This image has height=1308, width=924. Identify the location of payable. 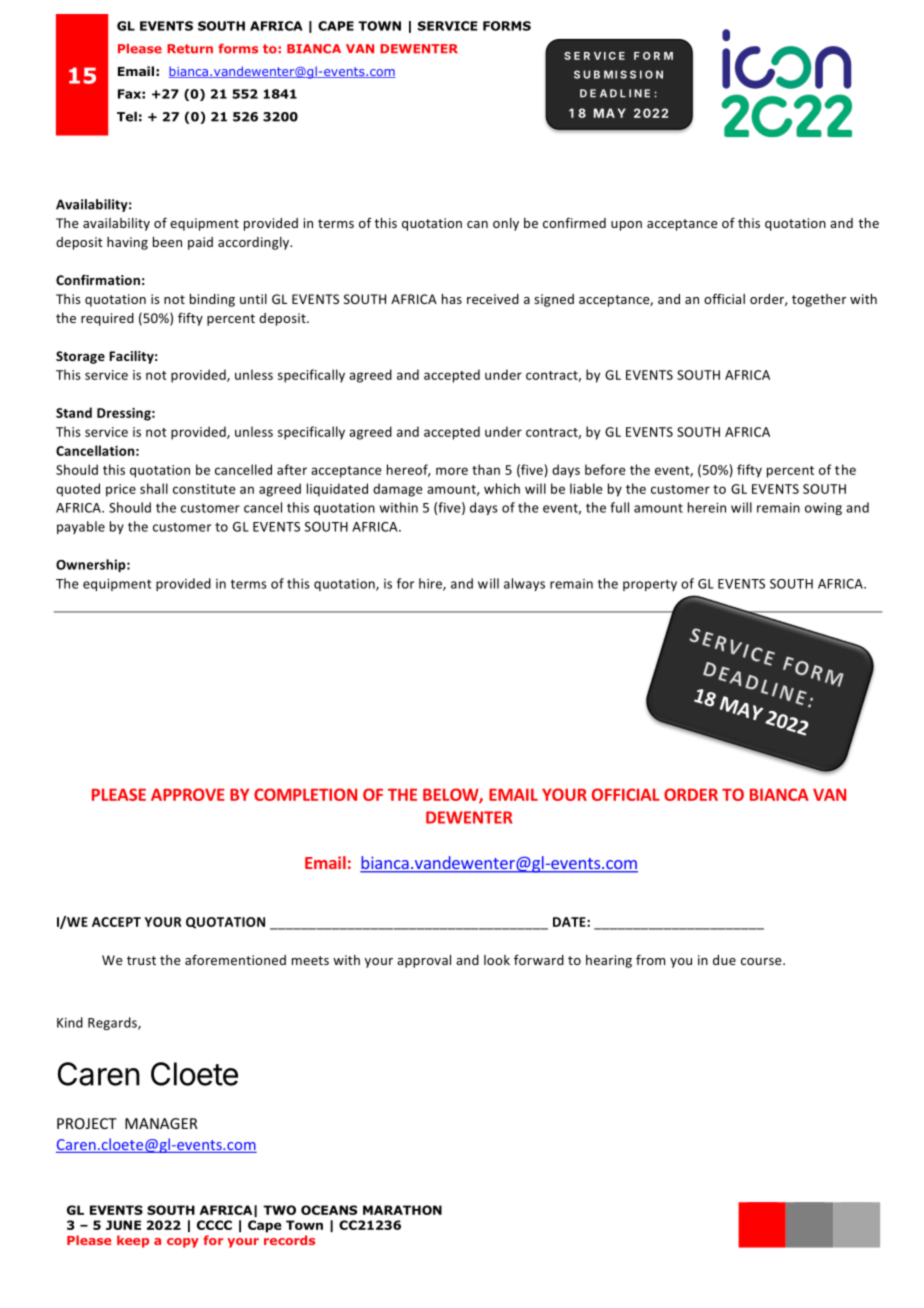
(81, 527).
